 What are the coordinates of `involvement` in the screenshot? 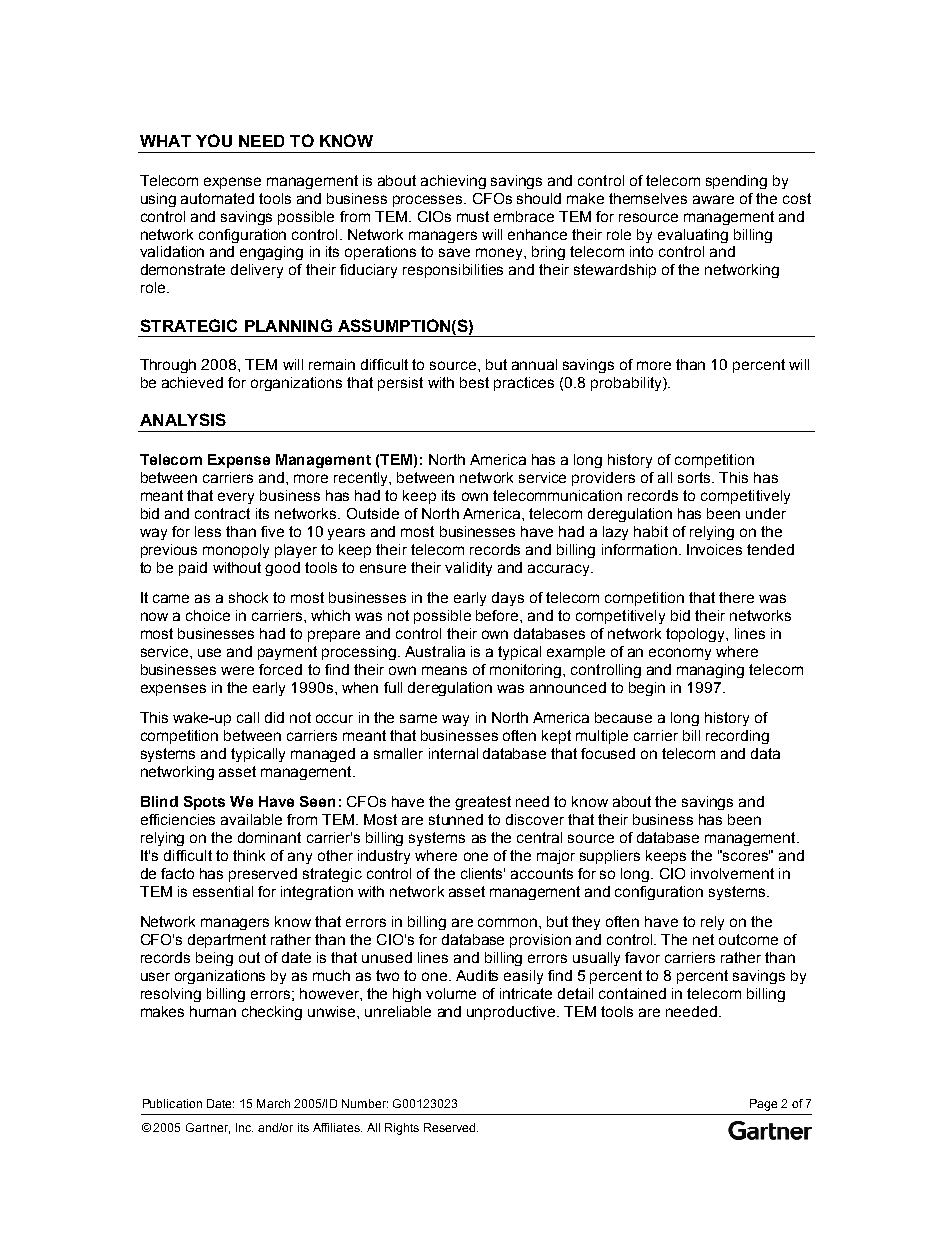 It's located at (732, 873).
